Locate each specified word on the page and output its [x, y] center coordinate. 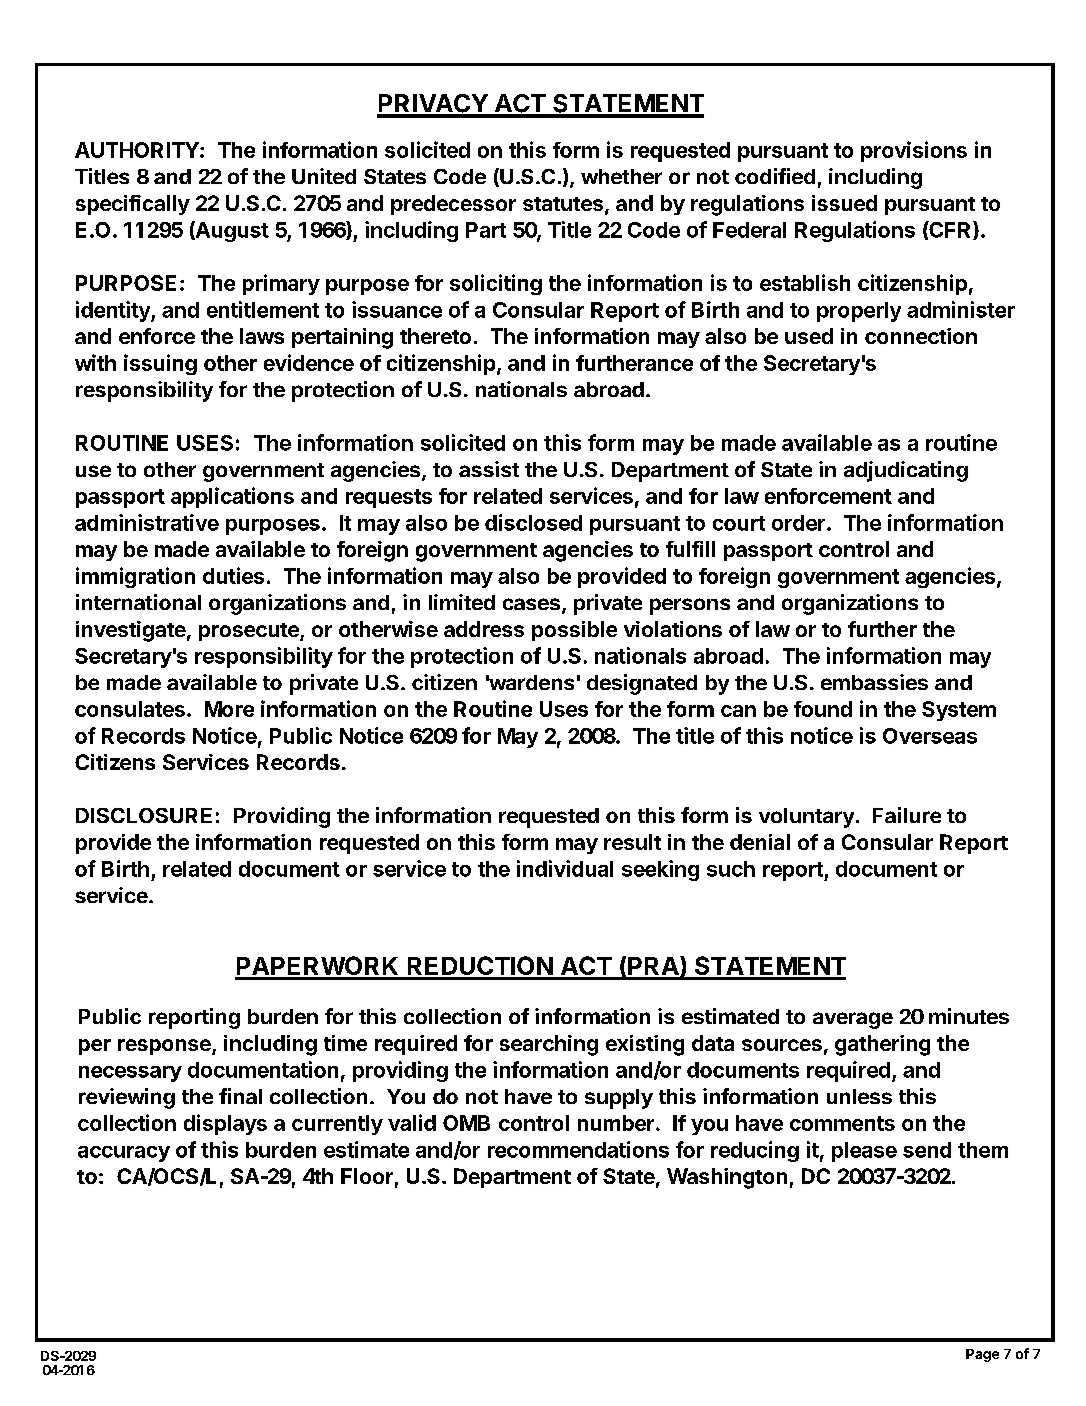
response [165, 1047]
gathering [882, 1045]
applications [232, 497]
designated [642, 684]
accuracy [124, 1154]
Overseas [930, 736]
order [798, 523]
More [229, 709]
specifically [133, 205]
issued [844, 203]
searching [549, 1045]
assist [489, 469]
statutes [563, 204]
